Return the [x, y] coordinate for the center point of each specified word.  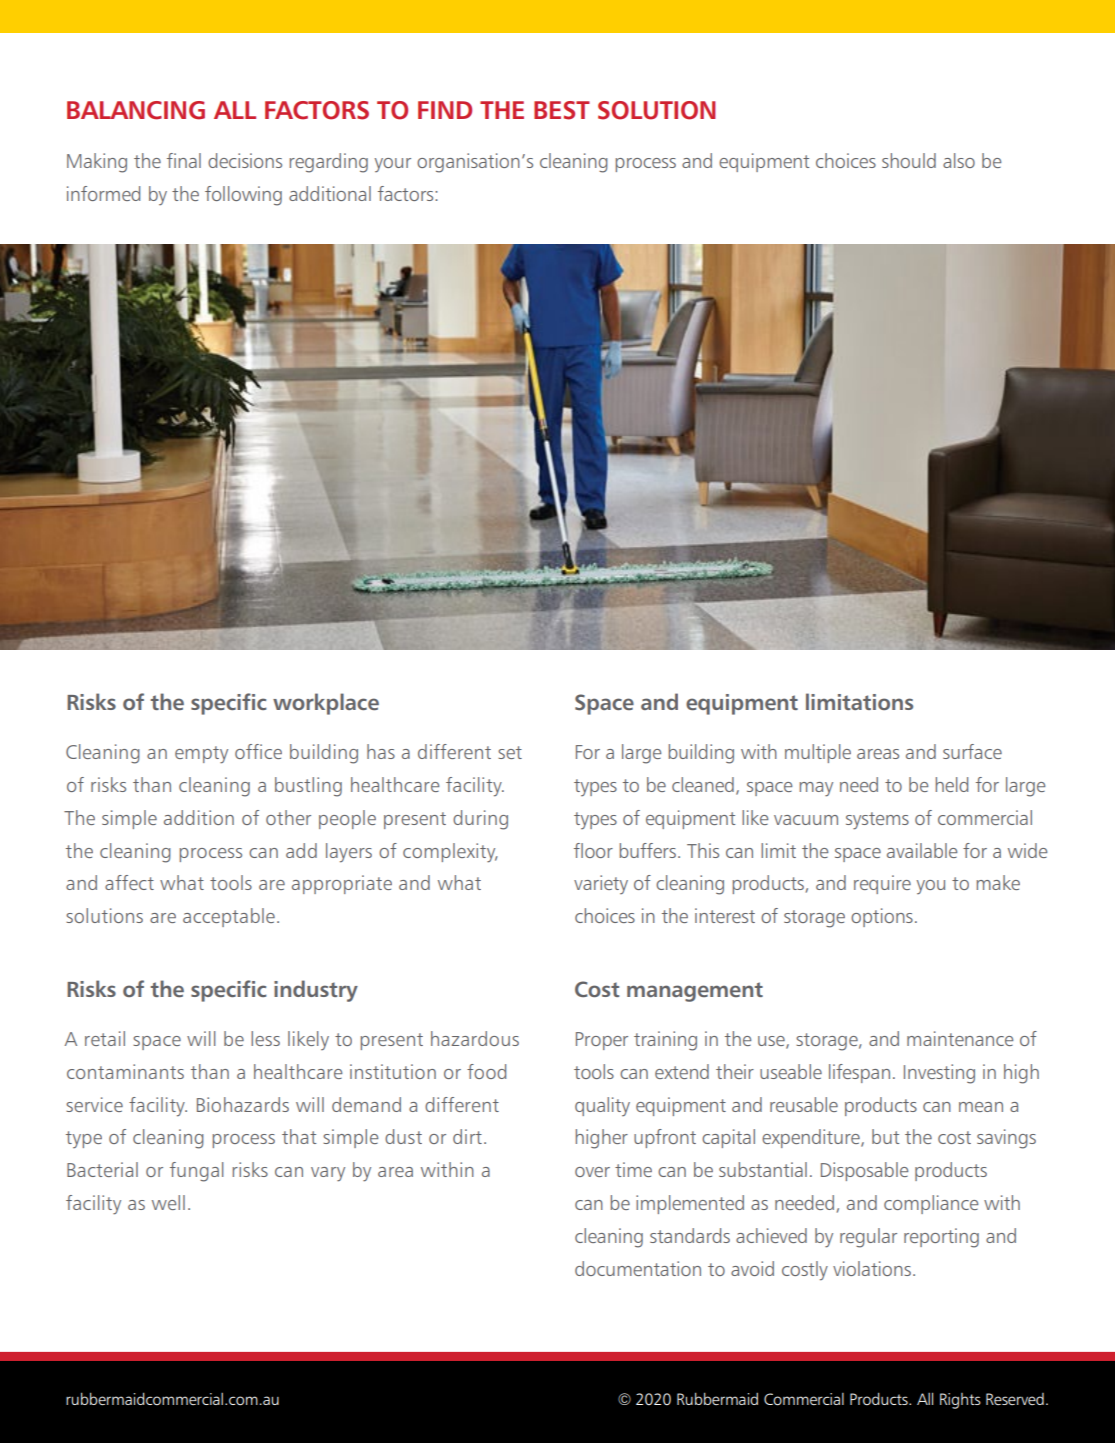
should [909, 160]
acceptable [229, 917]
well [168, 1202]
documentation [638, 1268]
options [882, 917]
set [510, 752]
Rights [960, 1401]
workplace [326, 704]
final [184, 160]
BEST [562, 110]
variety [601, 884]
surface [972, 751]
